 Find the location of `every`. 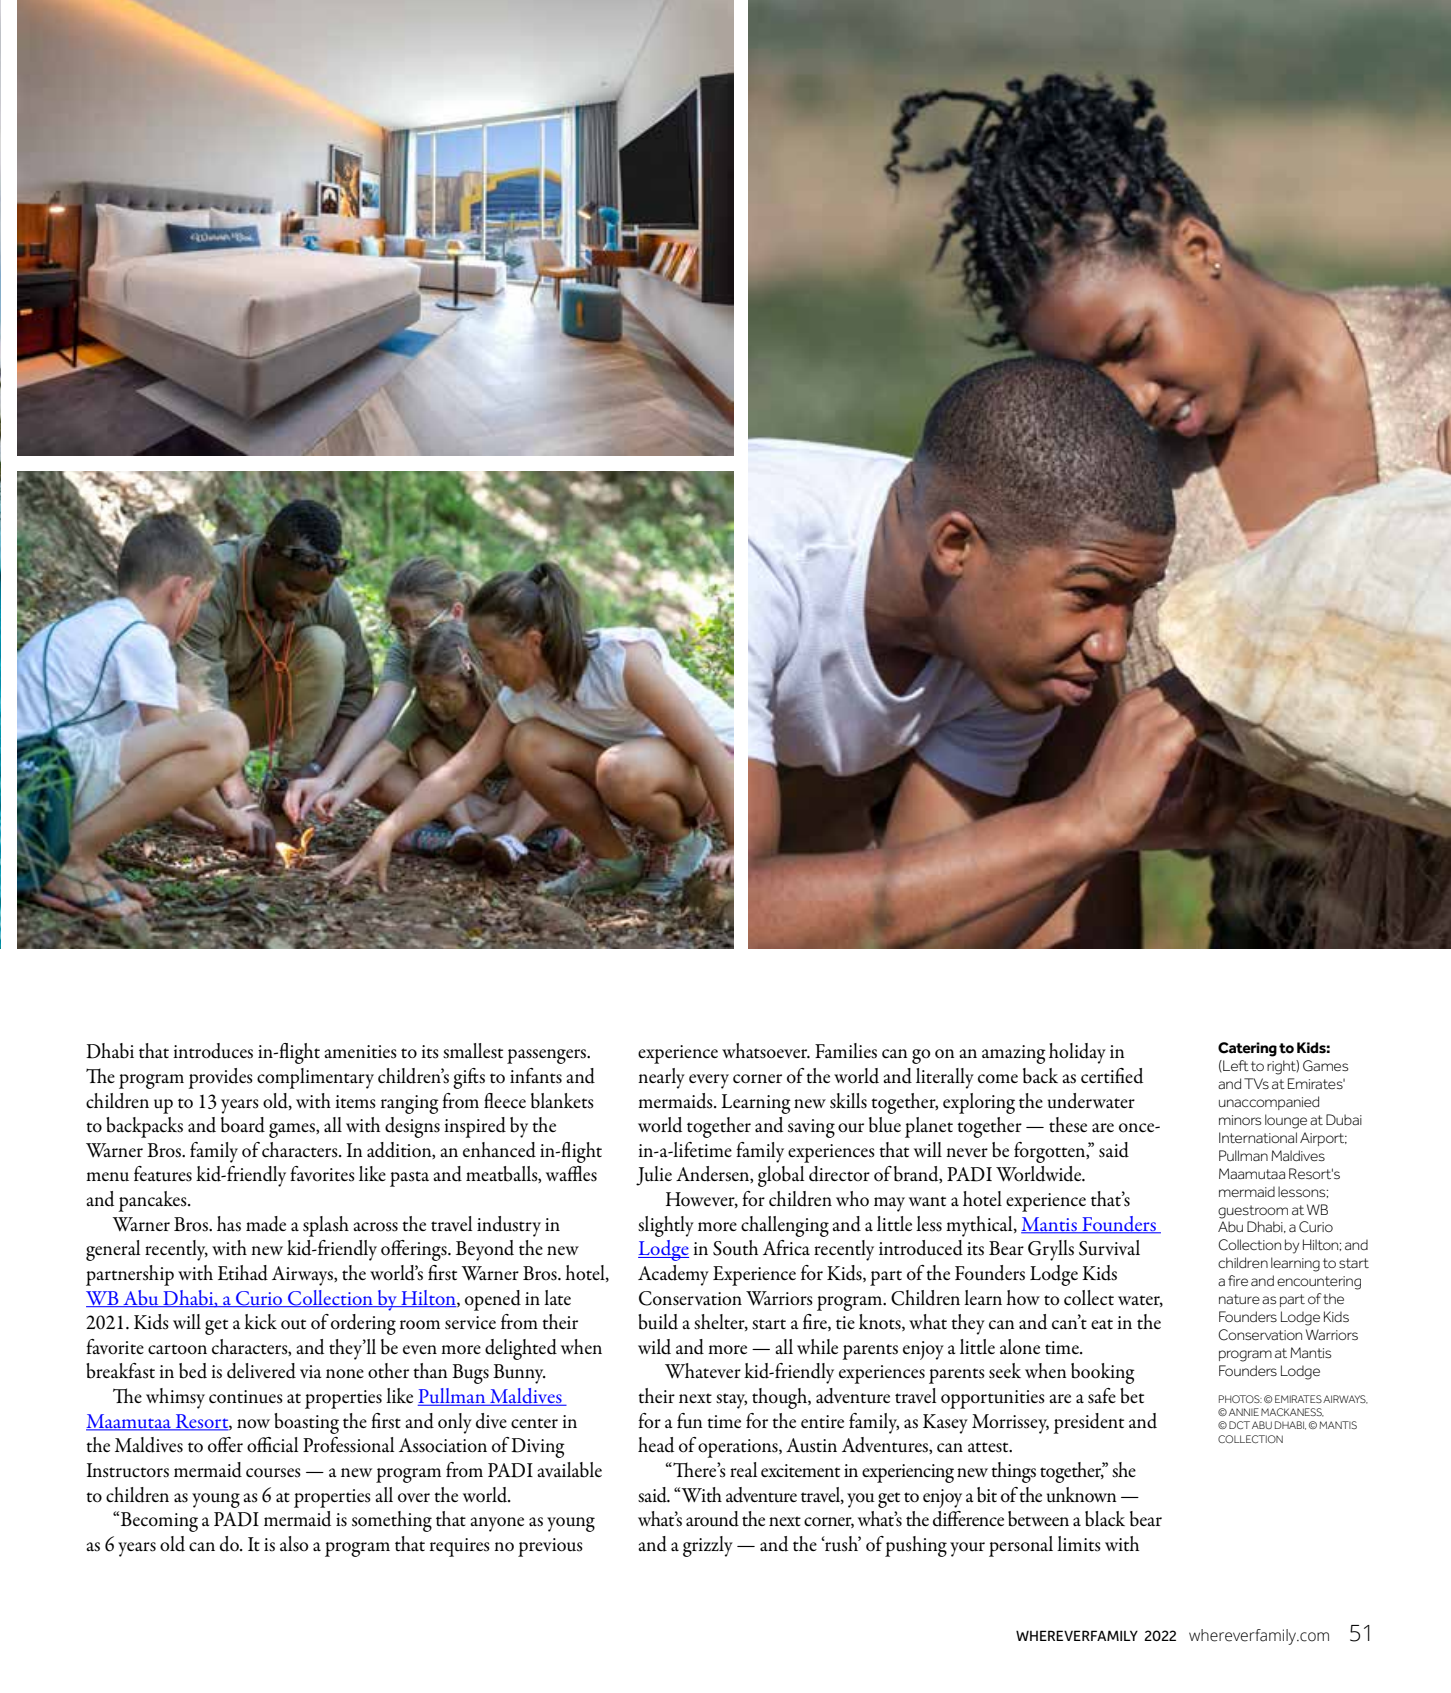

every is located at coordinates (709, 1081).
